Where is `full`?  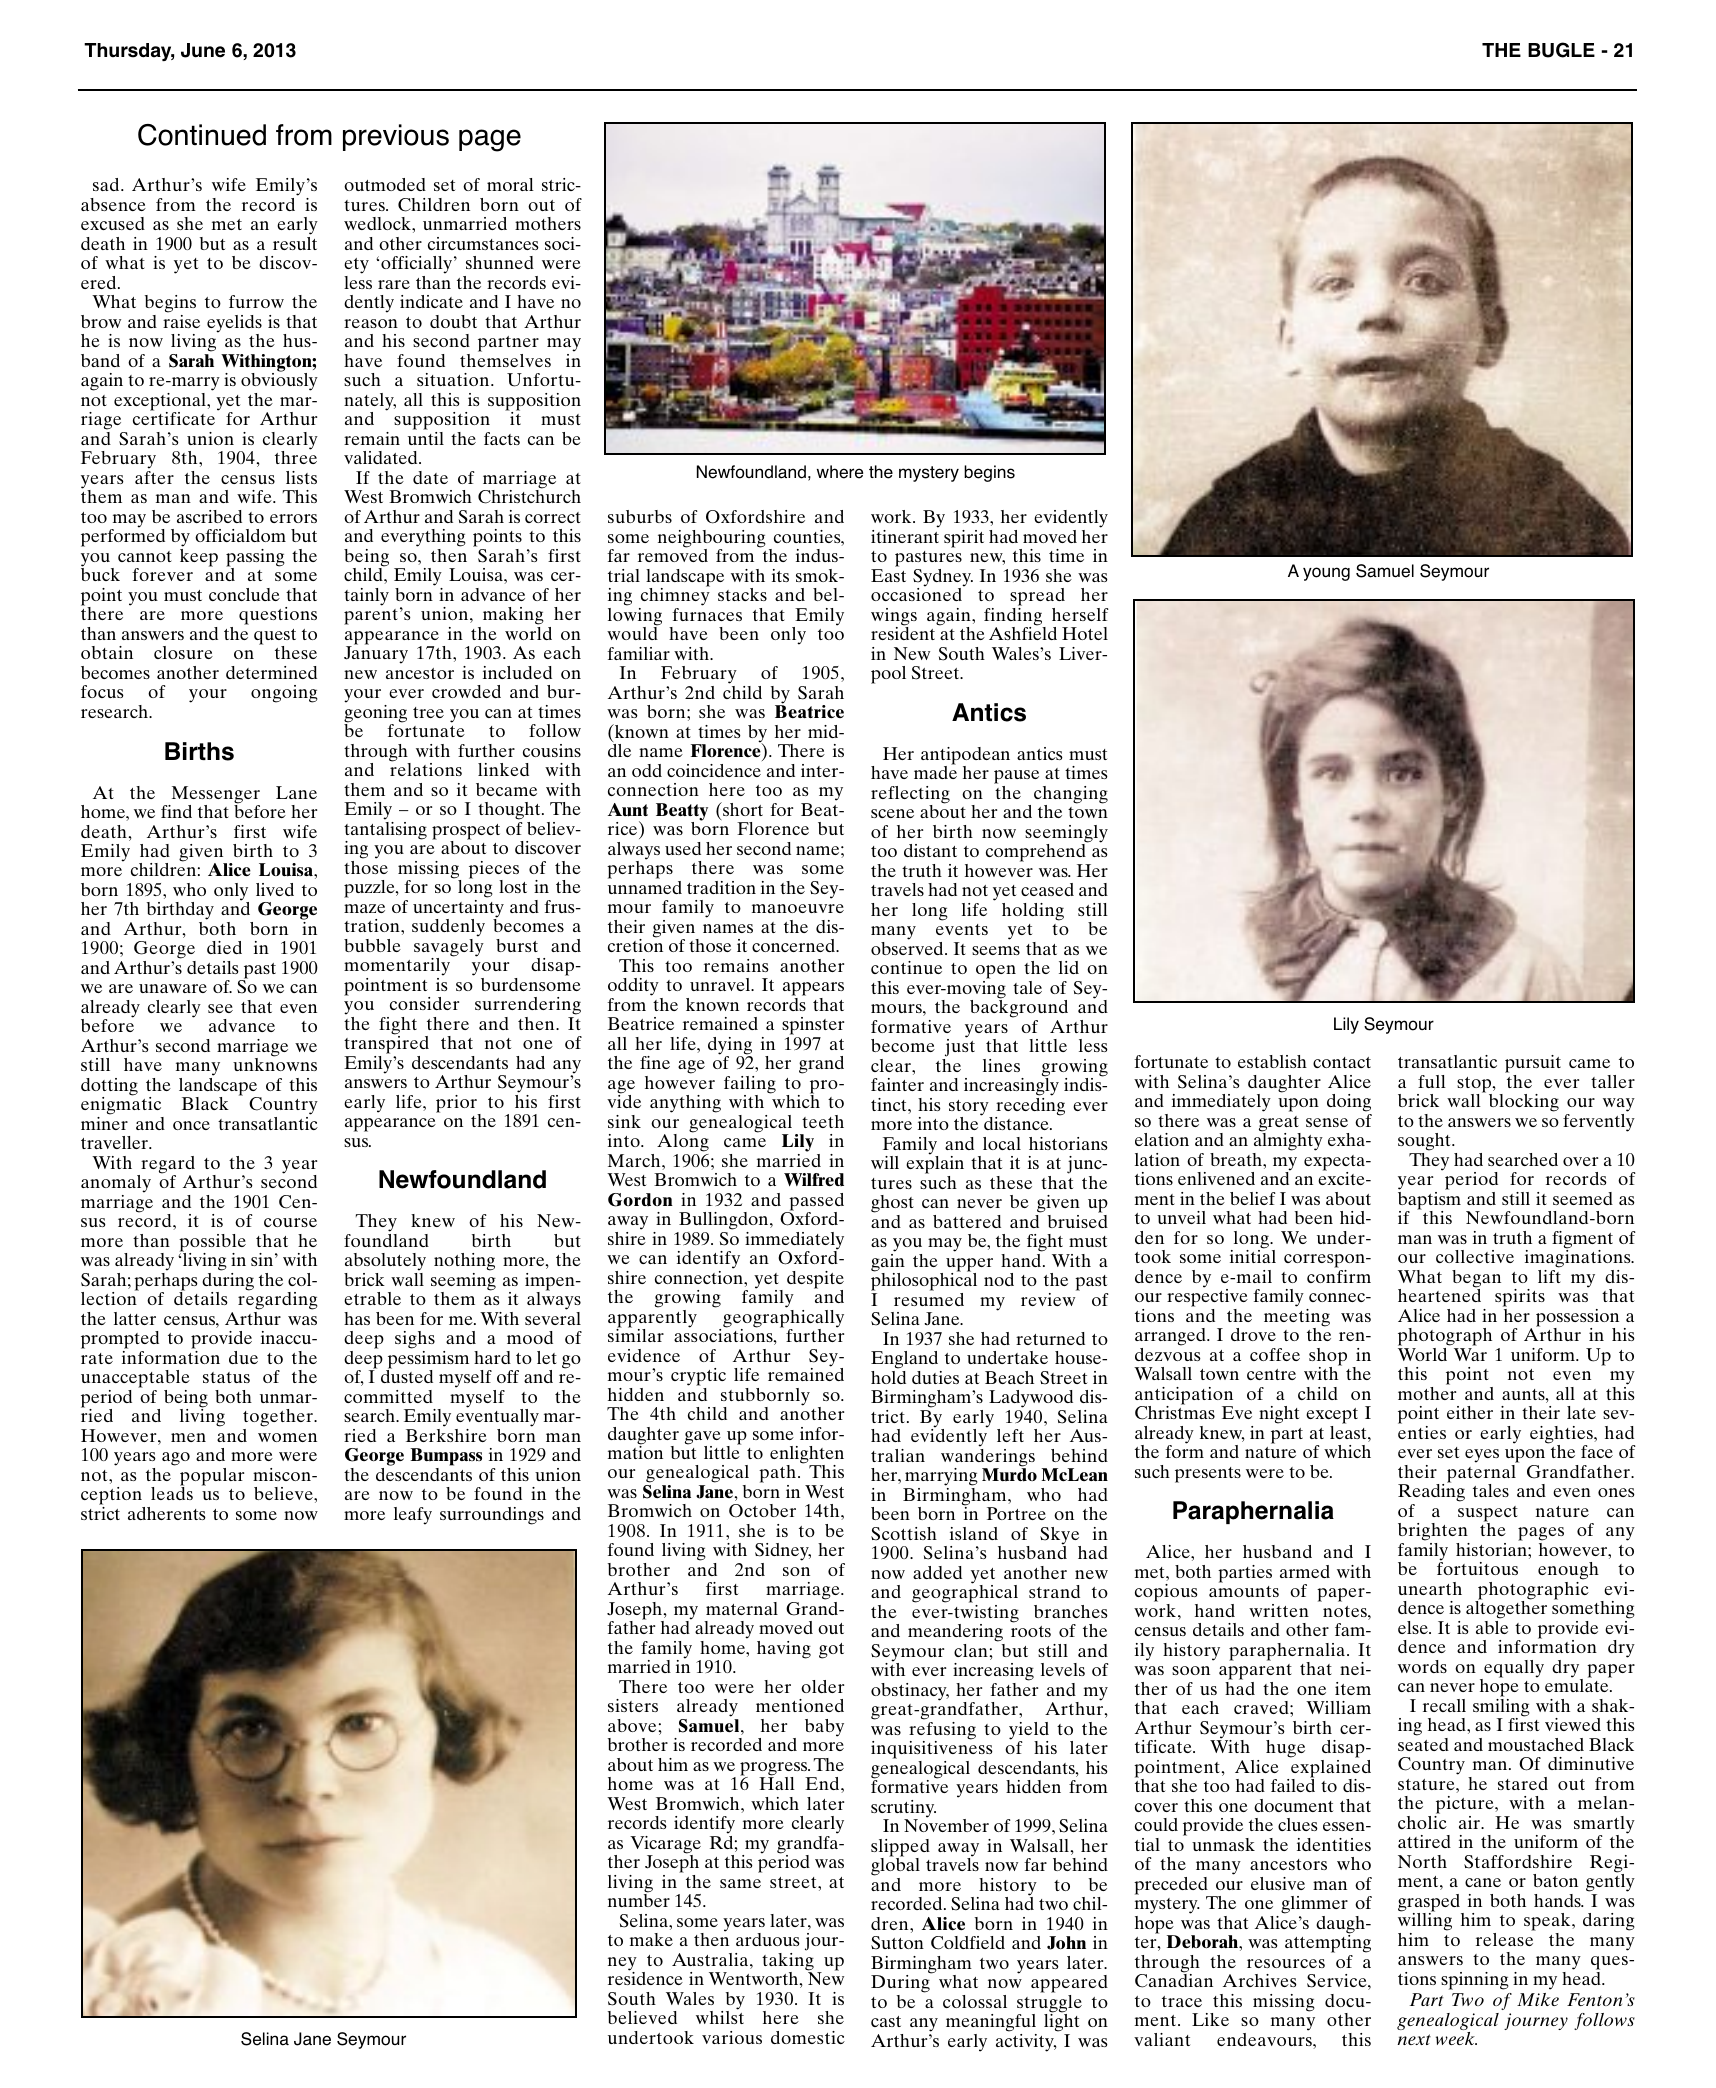
full is located at coordinates (1432, 1081).
